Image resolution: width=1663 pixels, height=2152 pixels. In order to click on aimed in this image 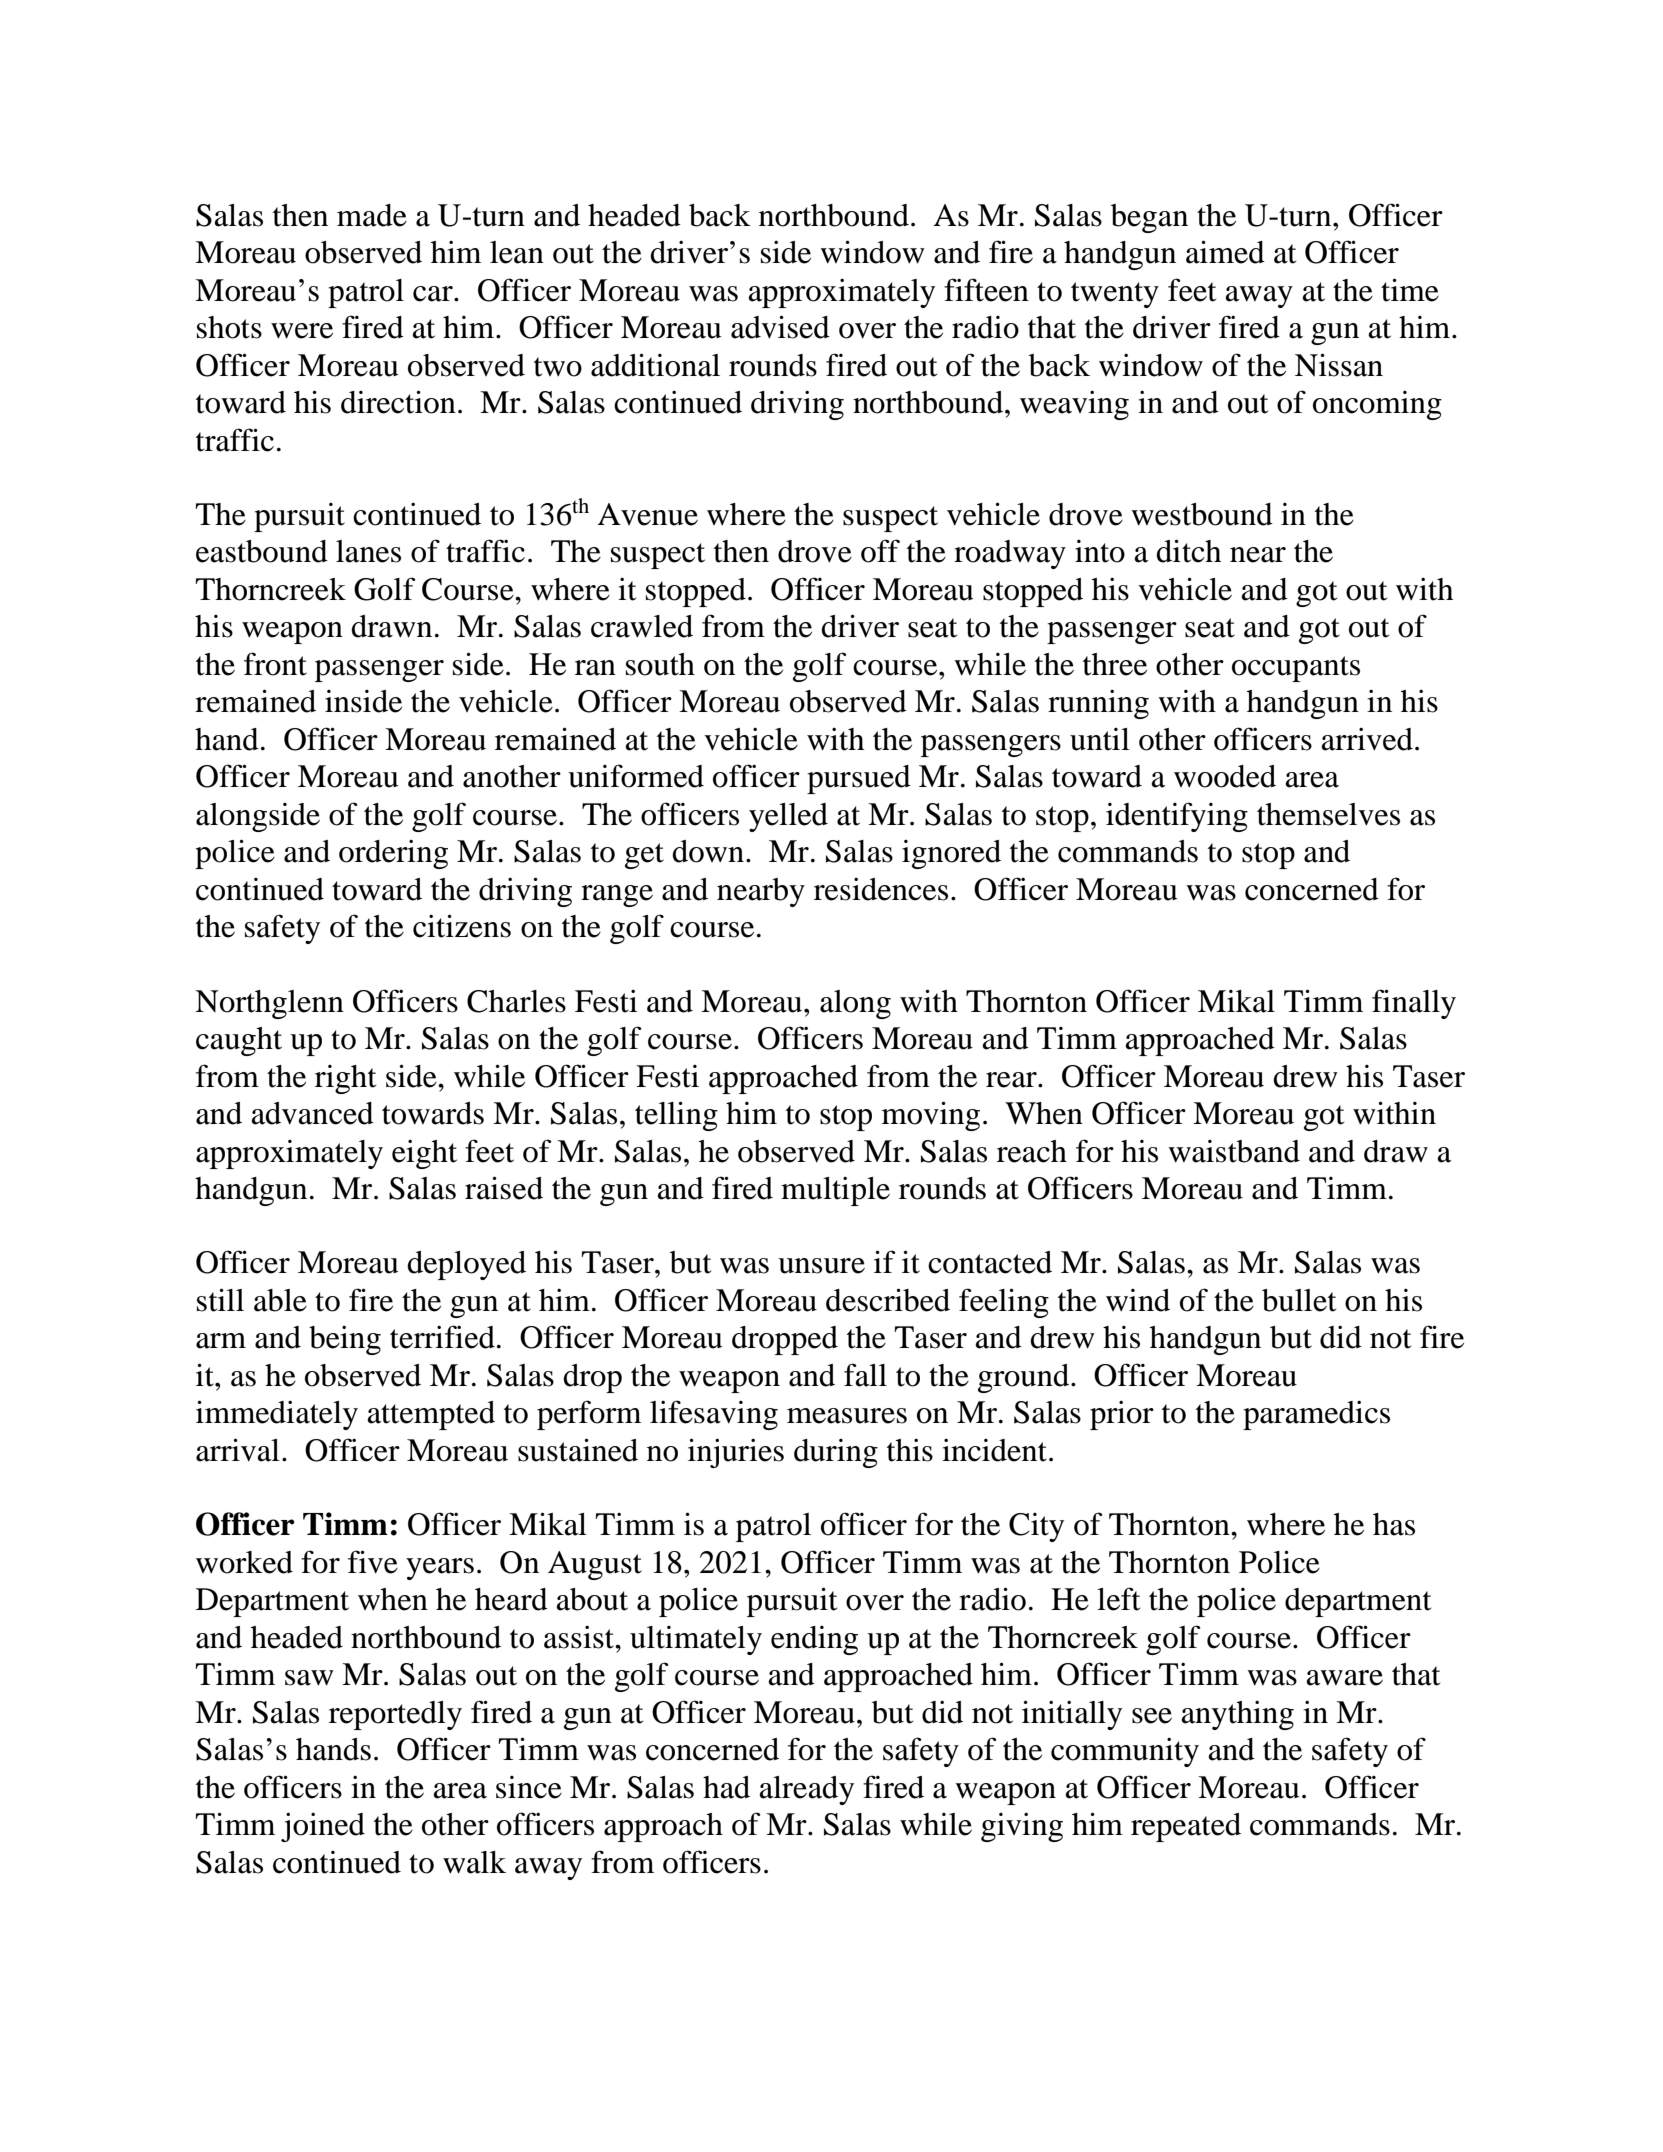, I will do `click(1225, 252)`.
